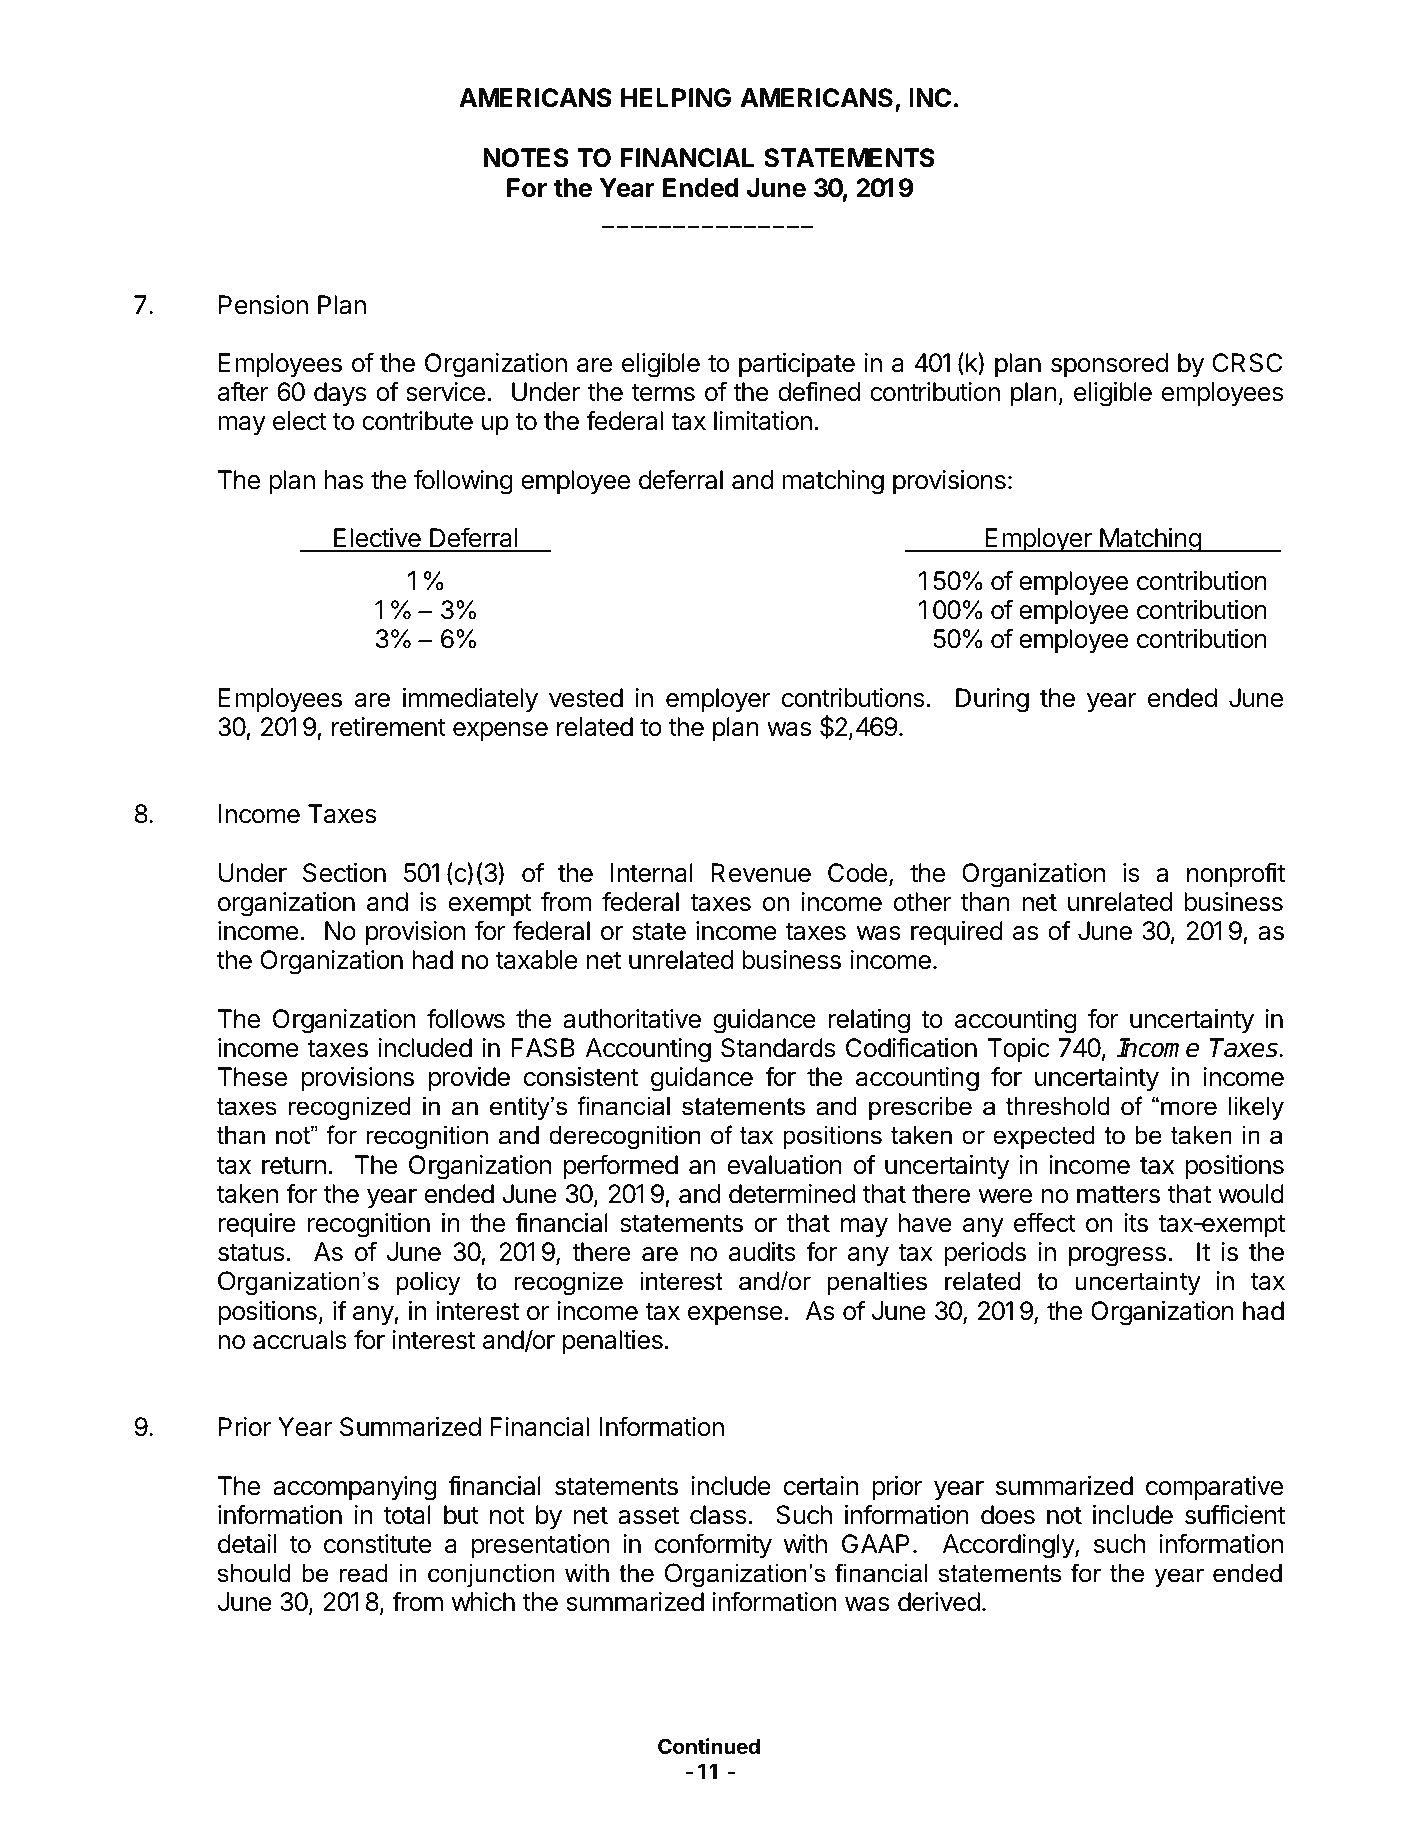 The width and height of the image is (1418, 1834). Describe the element at coordinates (676, 98) in the image. I see `HELPING` at that location.
